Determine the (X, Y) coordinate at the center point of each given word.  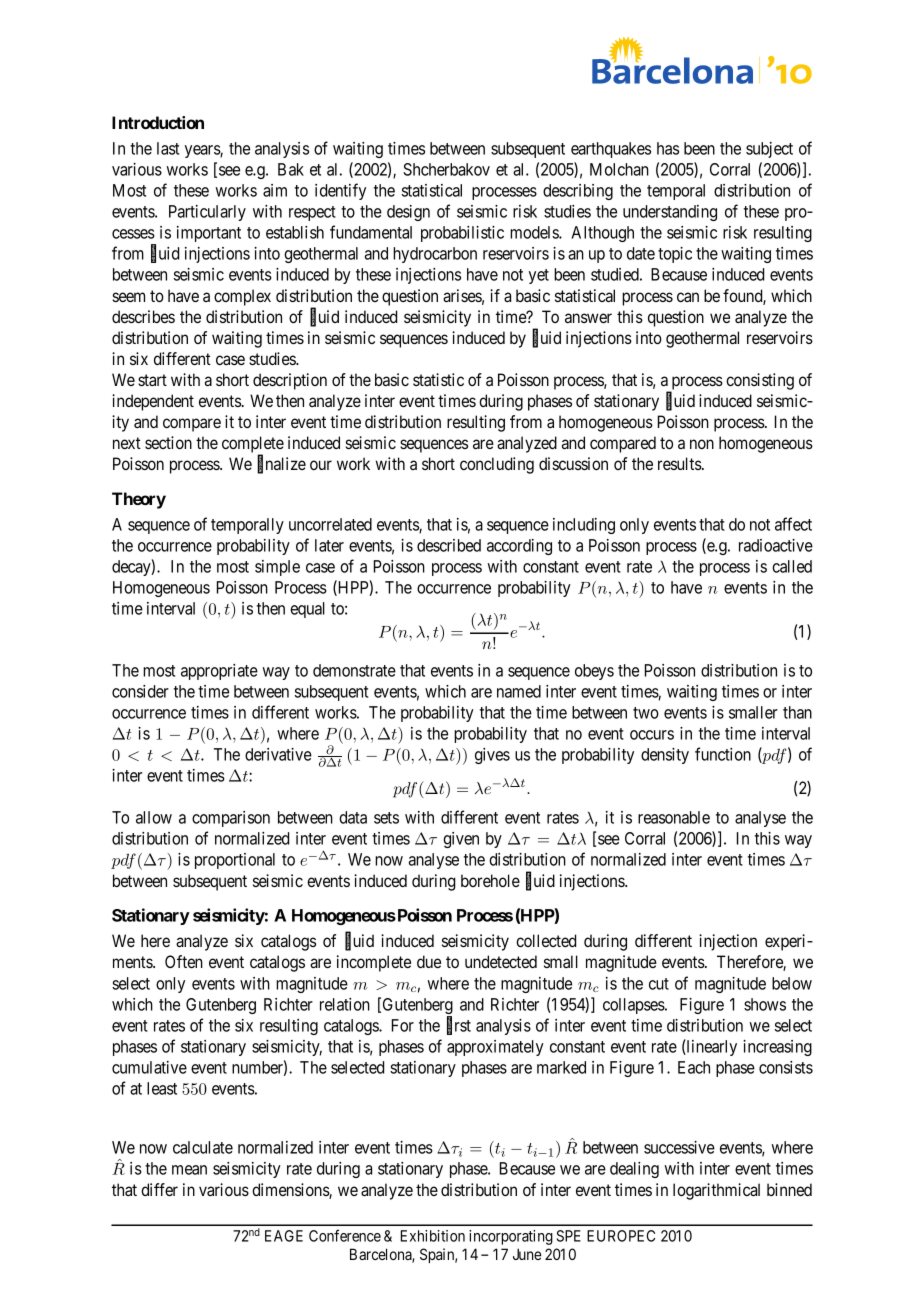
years (203, 151)
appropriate (219, 672)
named (519, 691)
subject (769, 150)
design (408, 213)
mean (189, 1170)
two (646, 713)
